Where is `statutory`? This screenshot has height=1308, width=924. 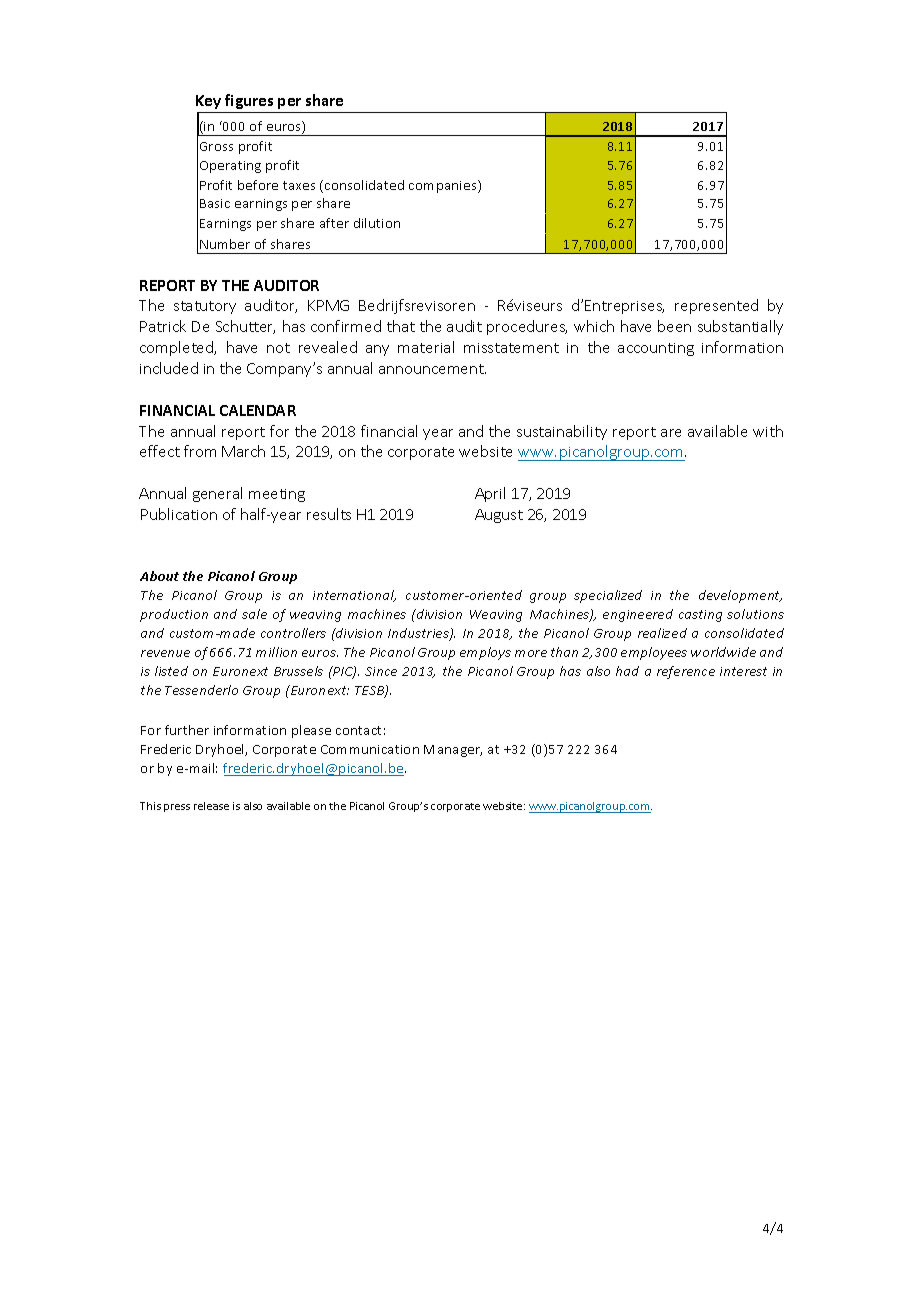
statutory is located at coordinates (205, 307).
